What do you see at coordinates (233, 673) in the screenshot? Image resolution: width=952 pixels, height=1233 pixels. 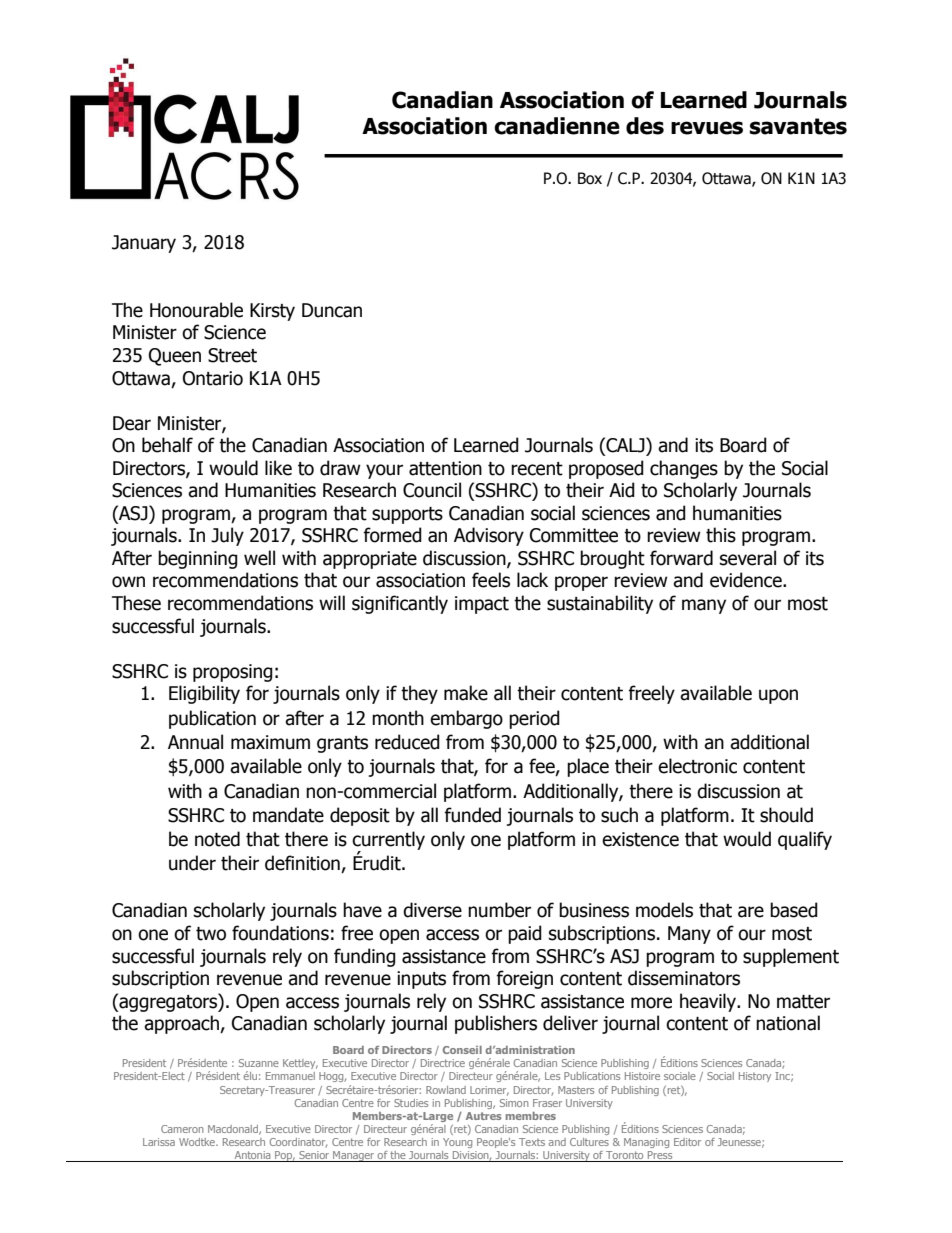 I see `proposing` at bounding box center [233, 673].
